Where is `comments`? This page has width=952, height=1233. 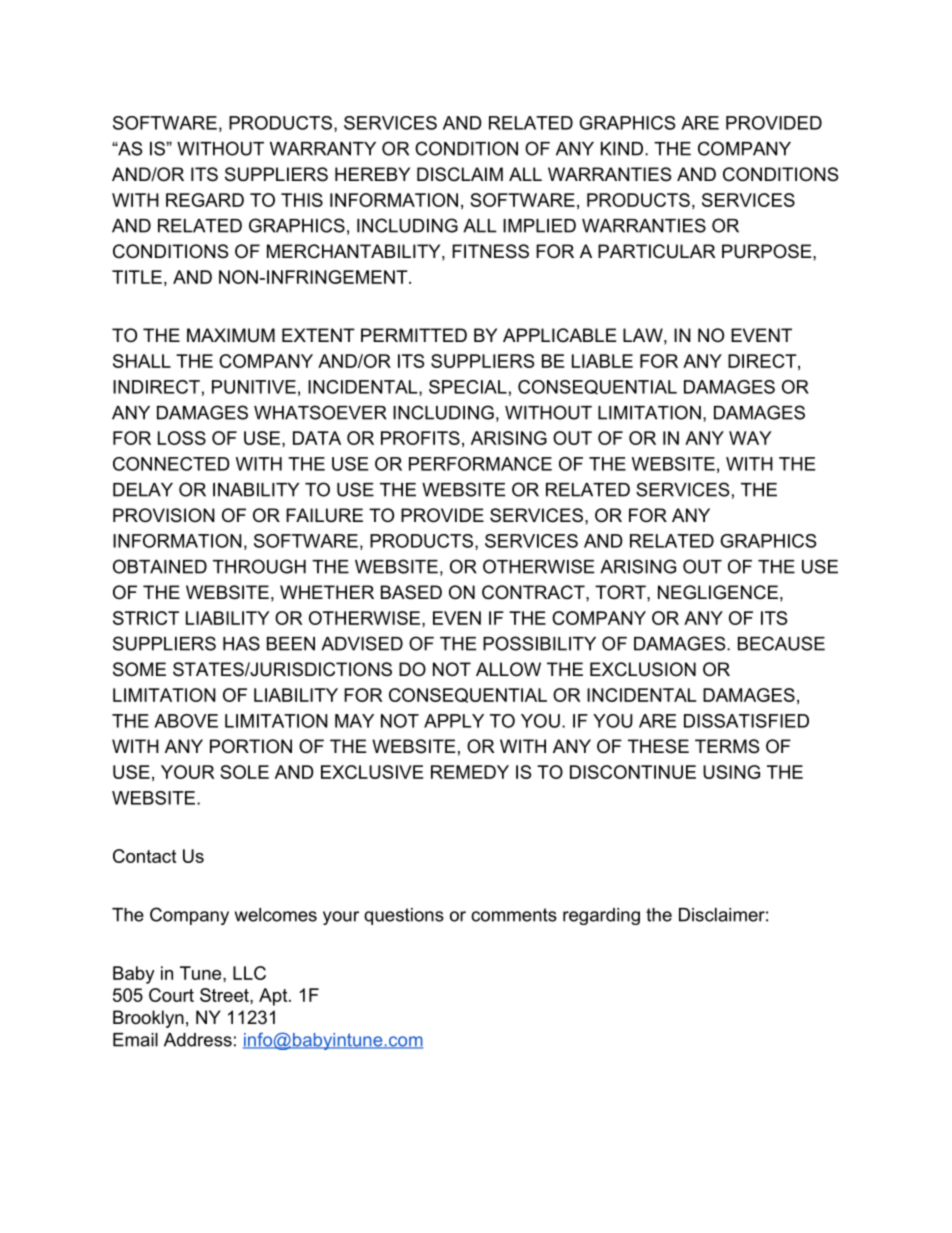
comments is located at coordinates (514, 915).
